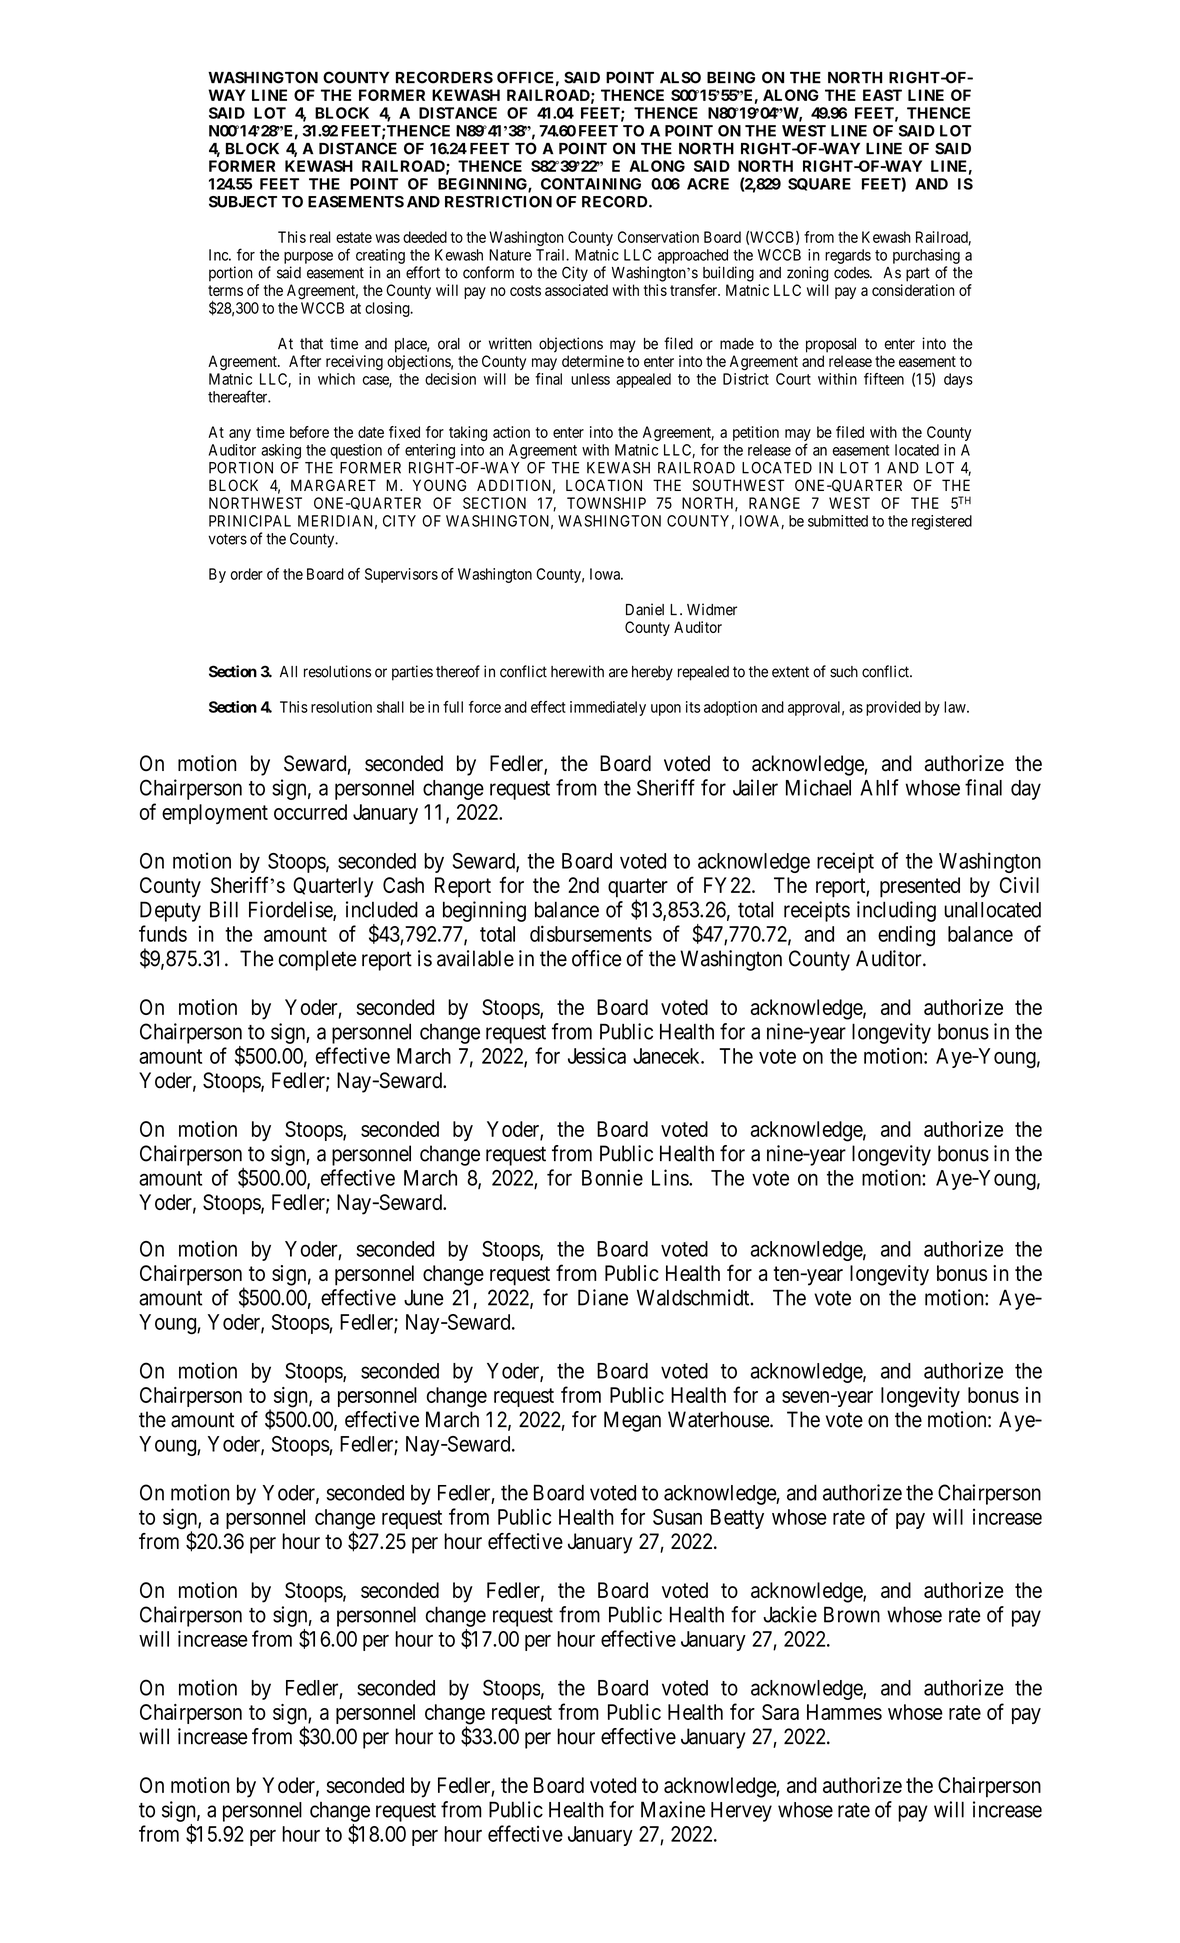 The width and height of the image is (1180, 1943). I want to click on provided, so click(893, 708).
